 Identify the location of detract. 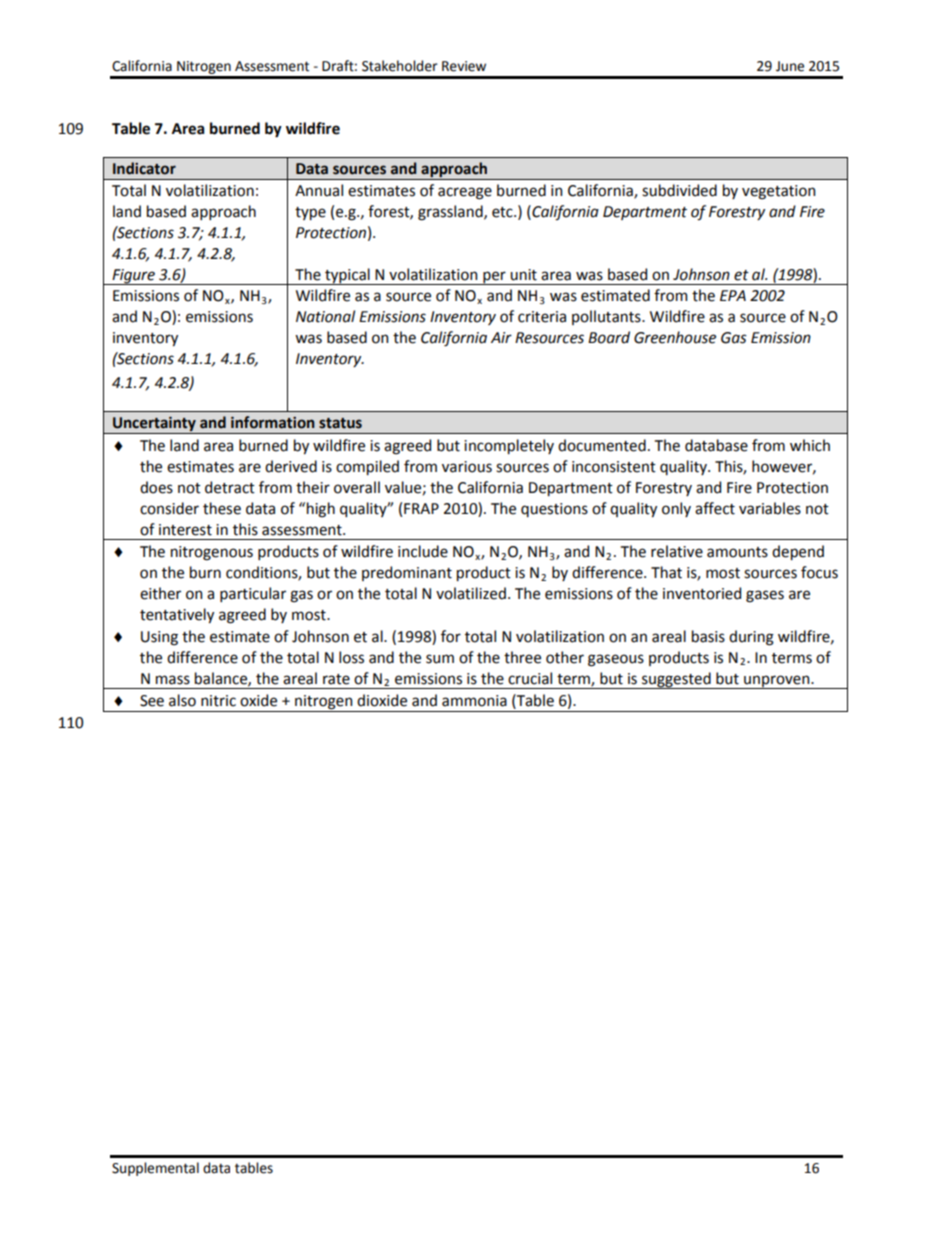
(230, 487).
